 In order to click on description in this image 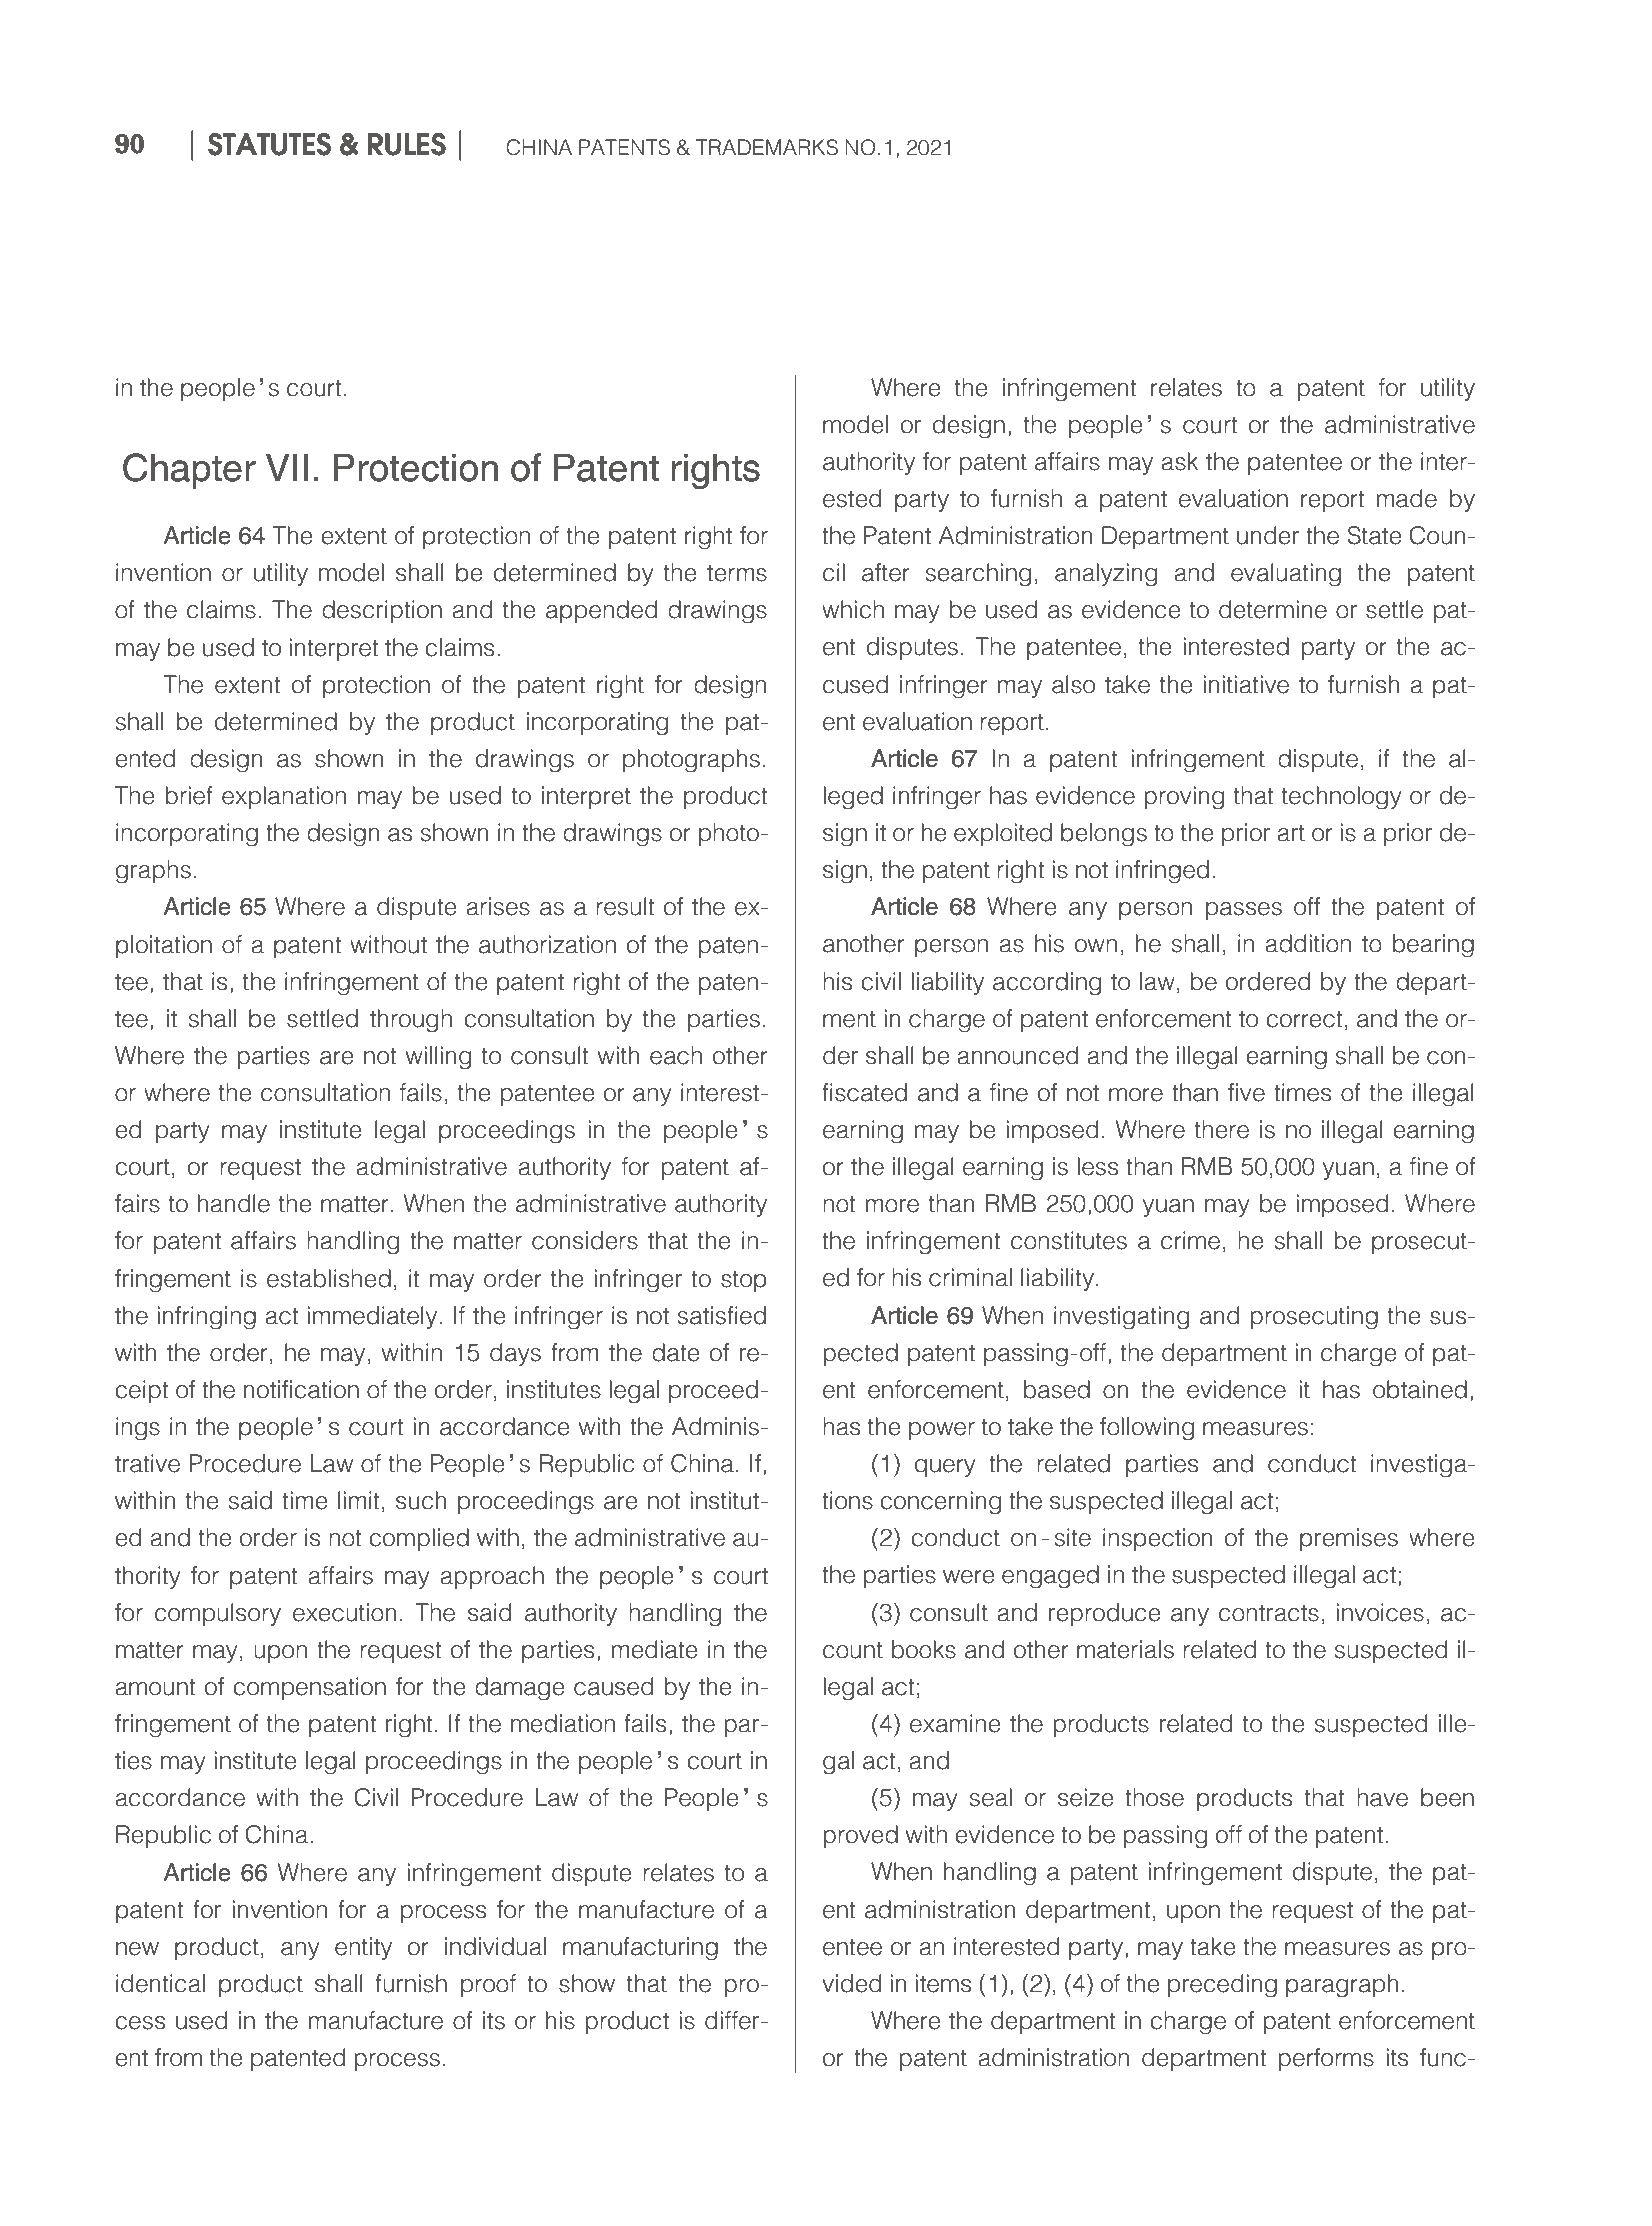, I will do `click(382, 611)`.
